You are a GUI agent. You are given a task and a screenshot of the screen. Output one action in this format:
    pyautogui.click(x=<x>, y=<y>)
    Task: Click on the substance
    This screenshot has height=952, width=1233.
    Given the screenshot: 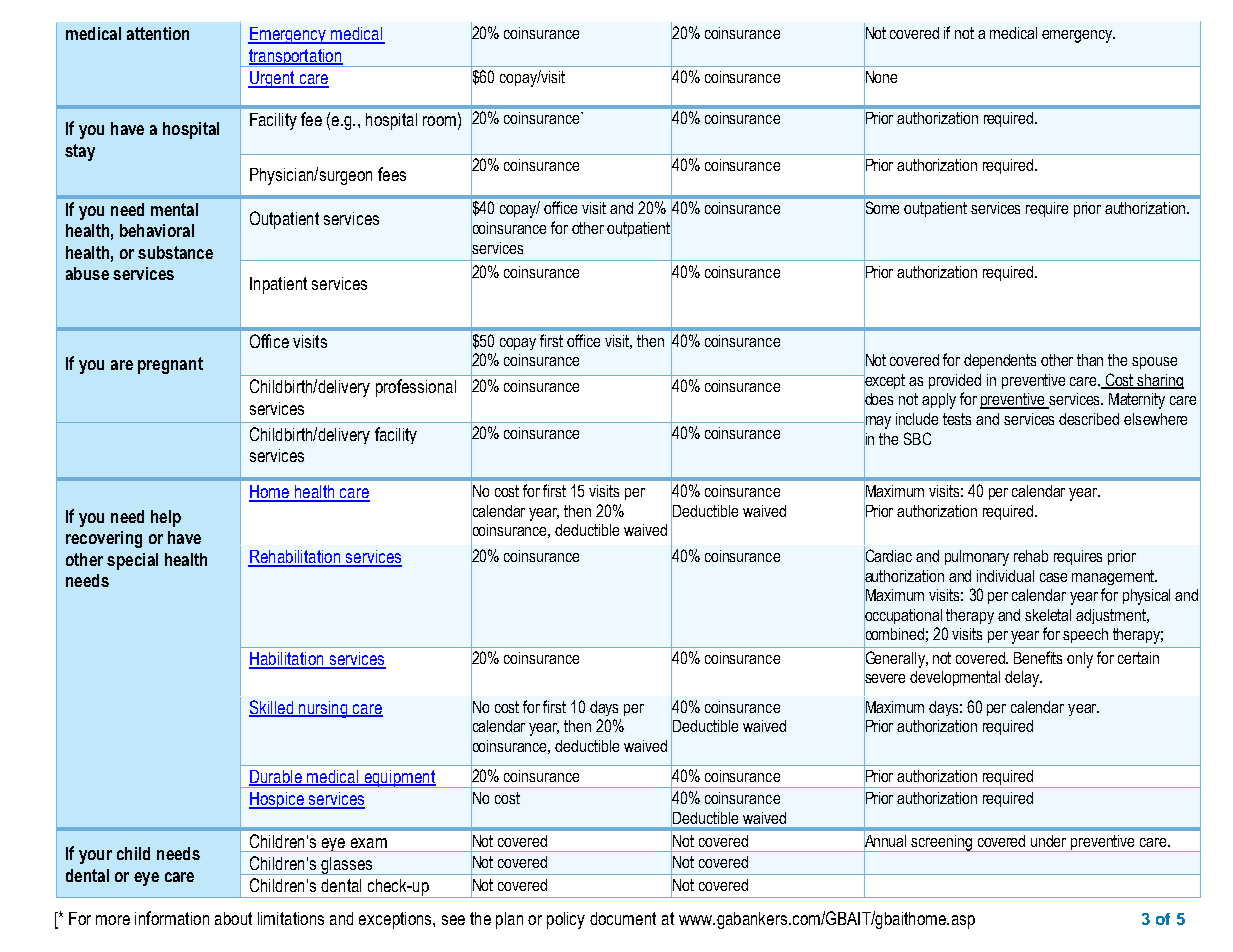 What is the action you would take?
    pyautogui.click(x=175, y=252)
